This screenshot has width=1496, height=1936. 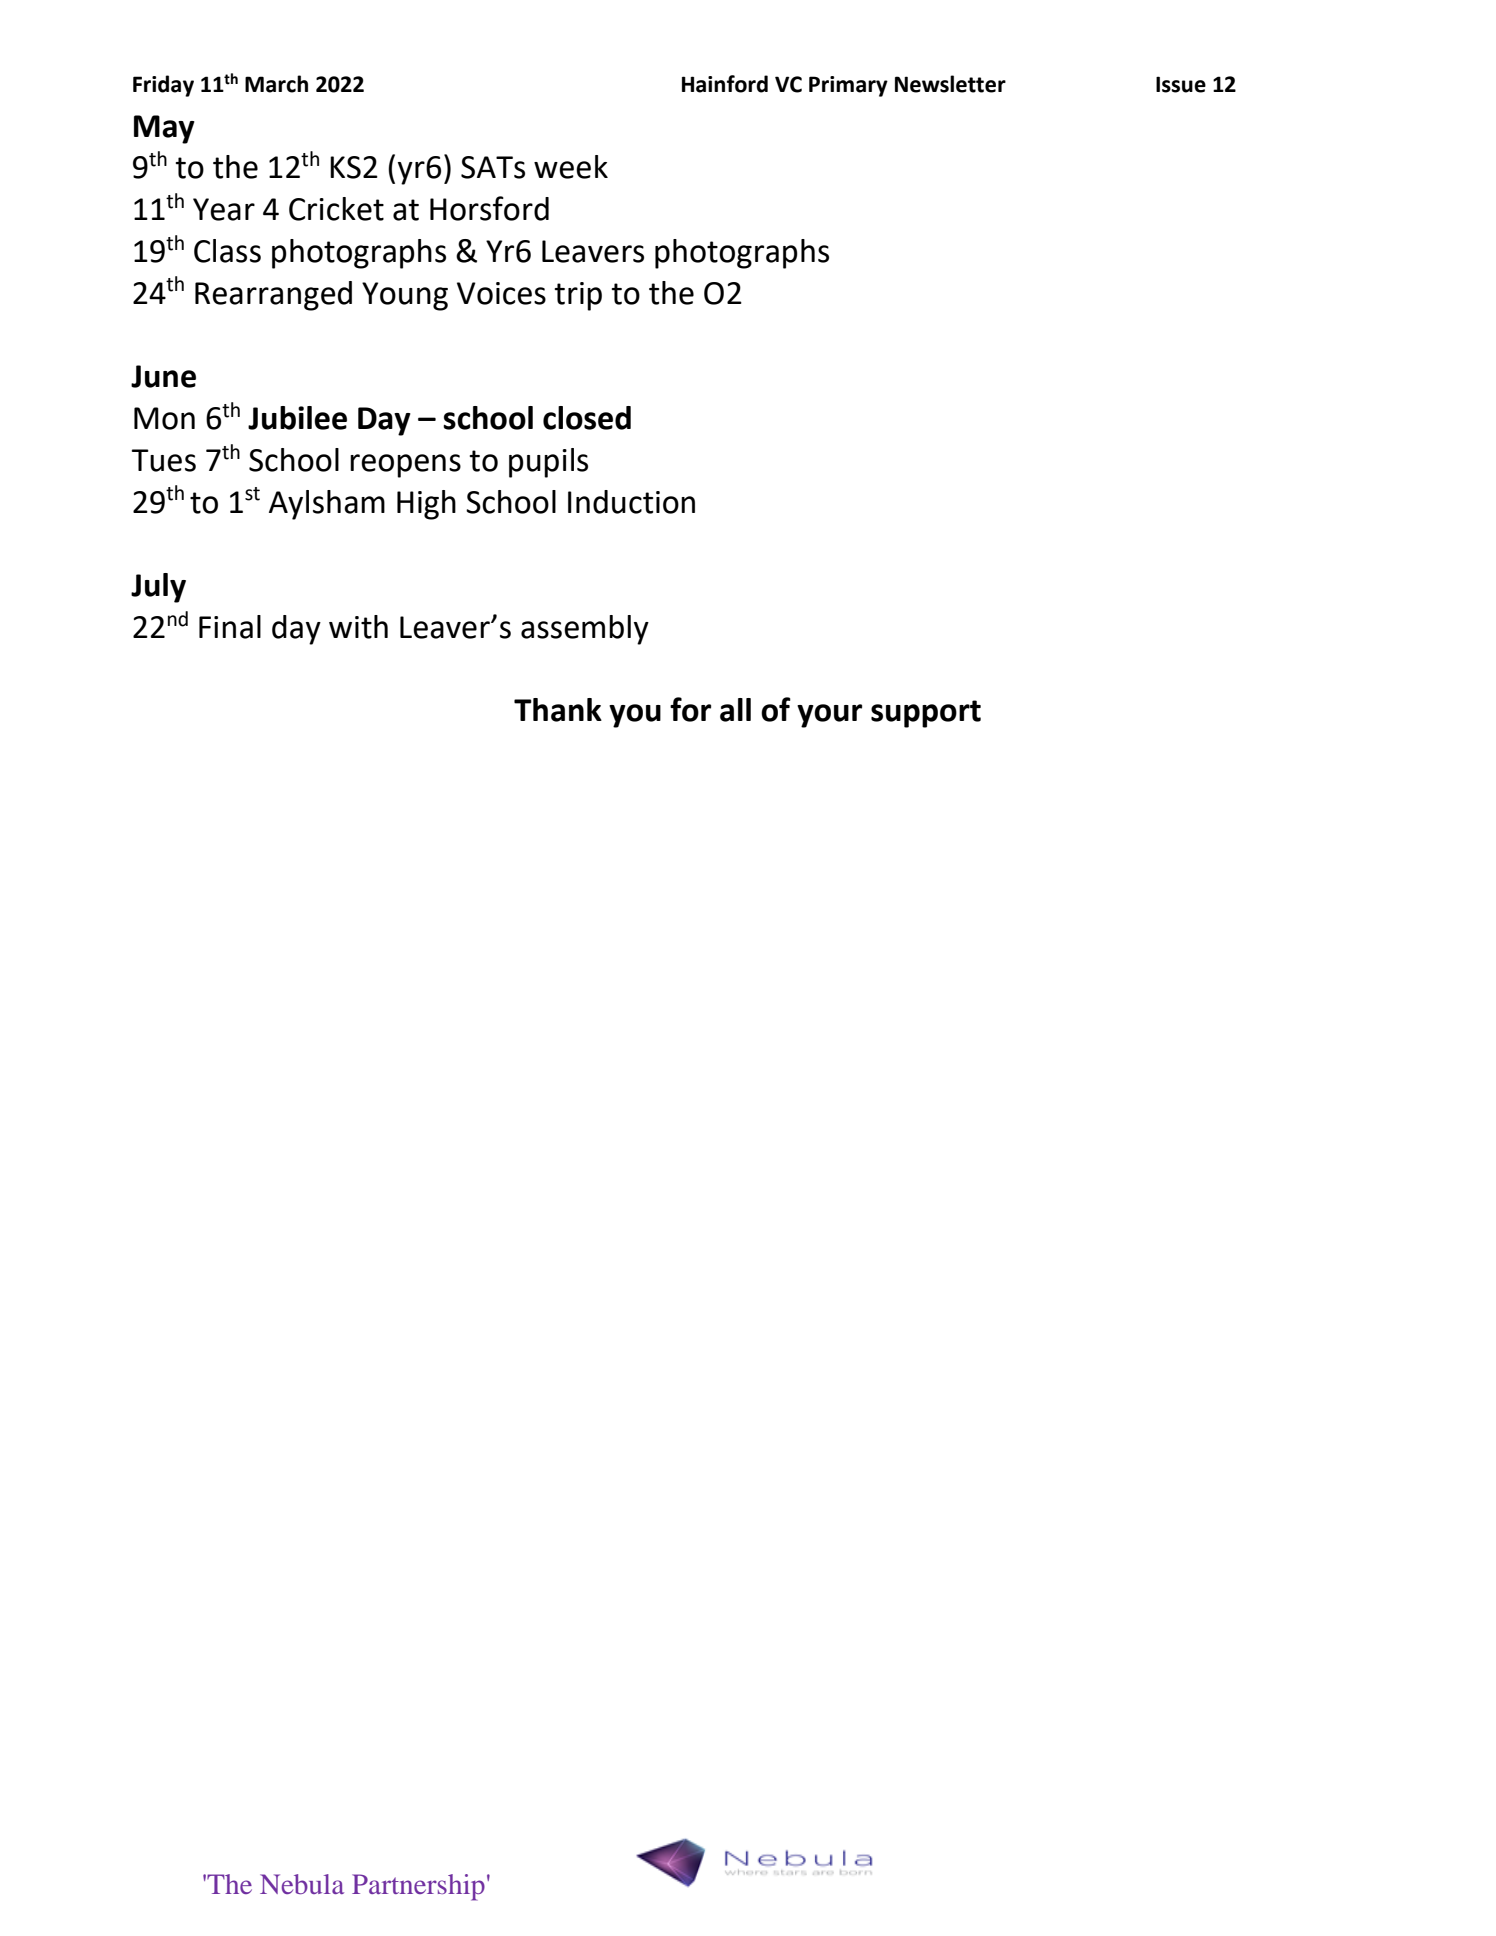 What do you see at coordinates (926, 714) in the screenshot?
I see `support` at bounding box center [926, 714].
